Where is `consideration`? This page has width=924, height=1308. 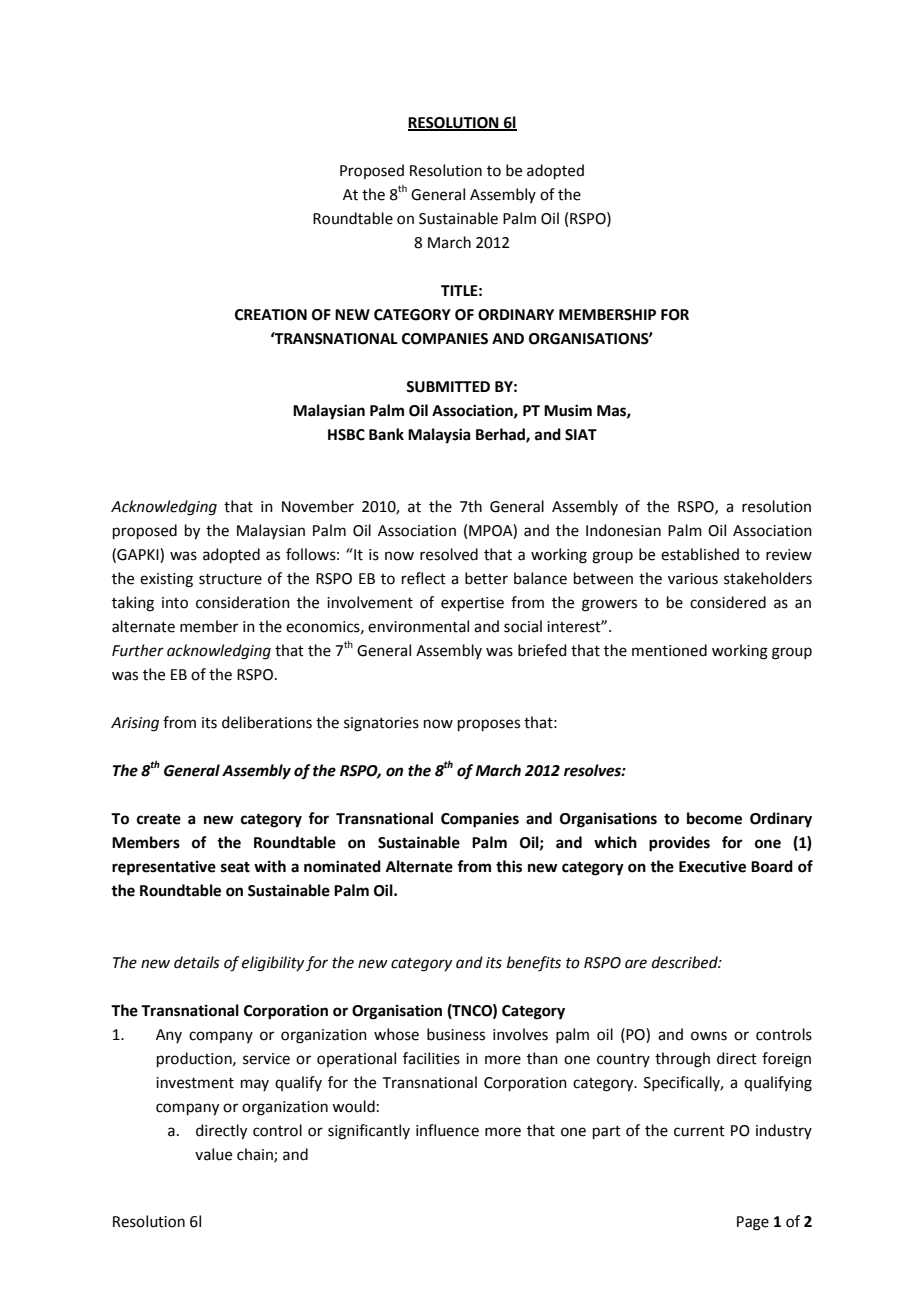 consideration is located at coordinates (243, 602).
